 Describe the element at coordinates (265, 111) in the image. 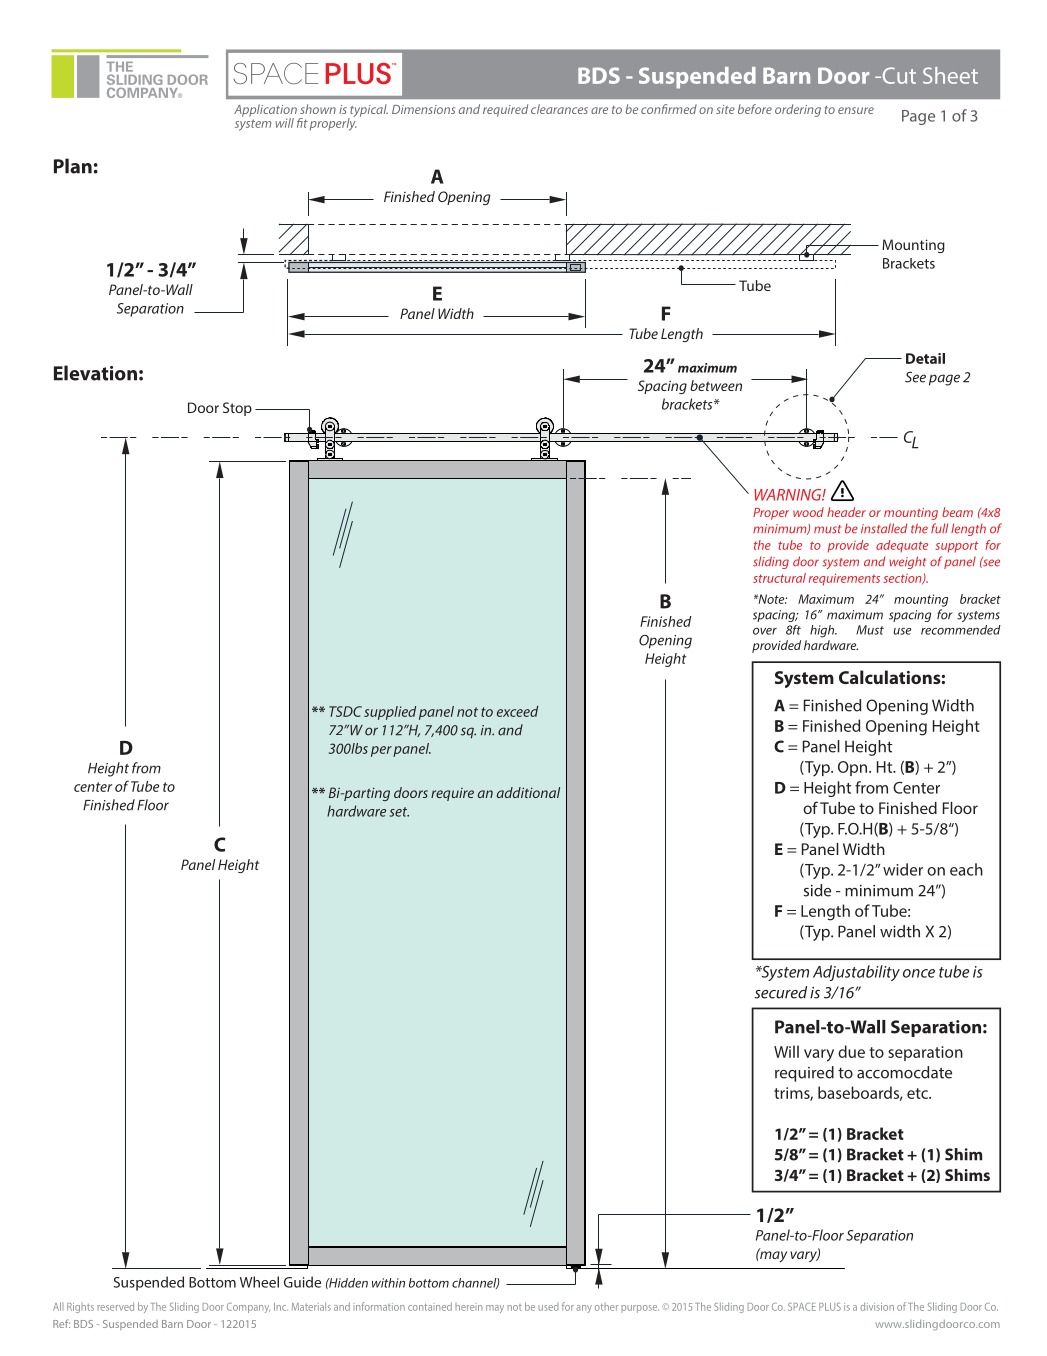

I see `Application` at that location.
